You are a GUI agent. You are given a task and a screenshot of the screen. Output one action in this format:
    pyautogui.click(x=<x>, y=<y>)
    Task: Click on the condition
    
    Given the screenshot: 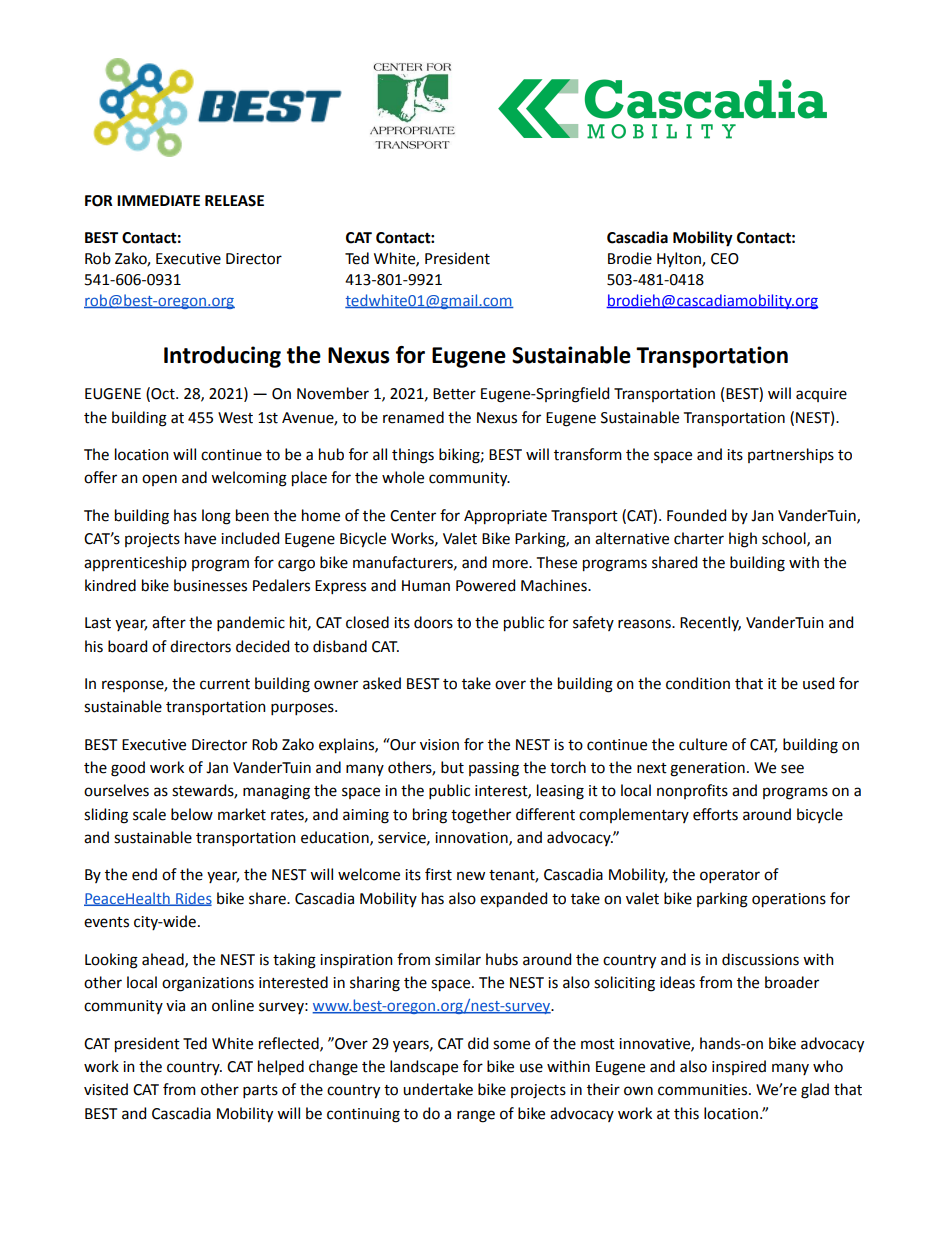 What is the action you would take?
    pyautogui.click(x=698, y=683)
